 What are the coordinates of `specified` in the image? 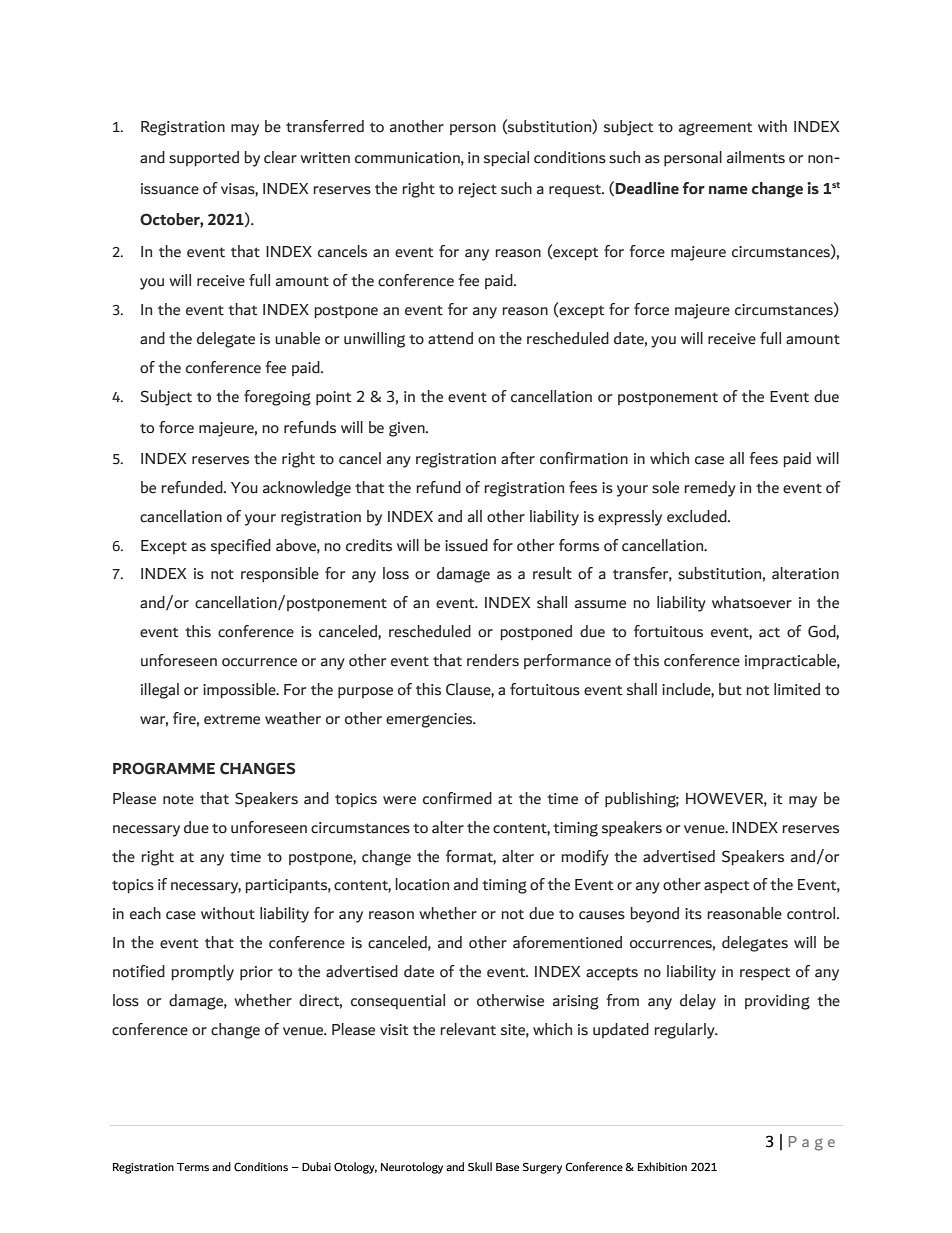 It's located at (241, 546).
